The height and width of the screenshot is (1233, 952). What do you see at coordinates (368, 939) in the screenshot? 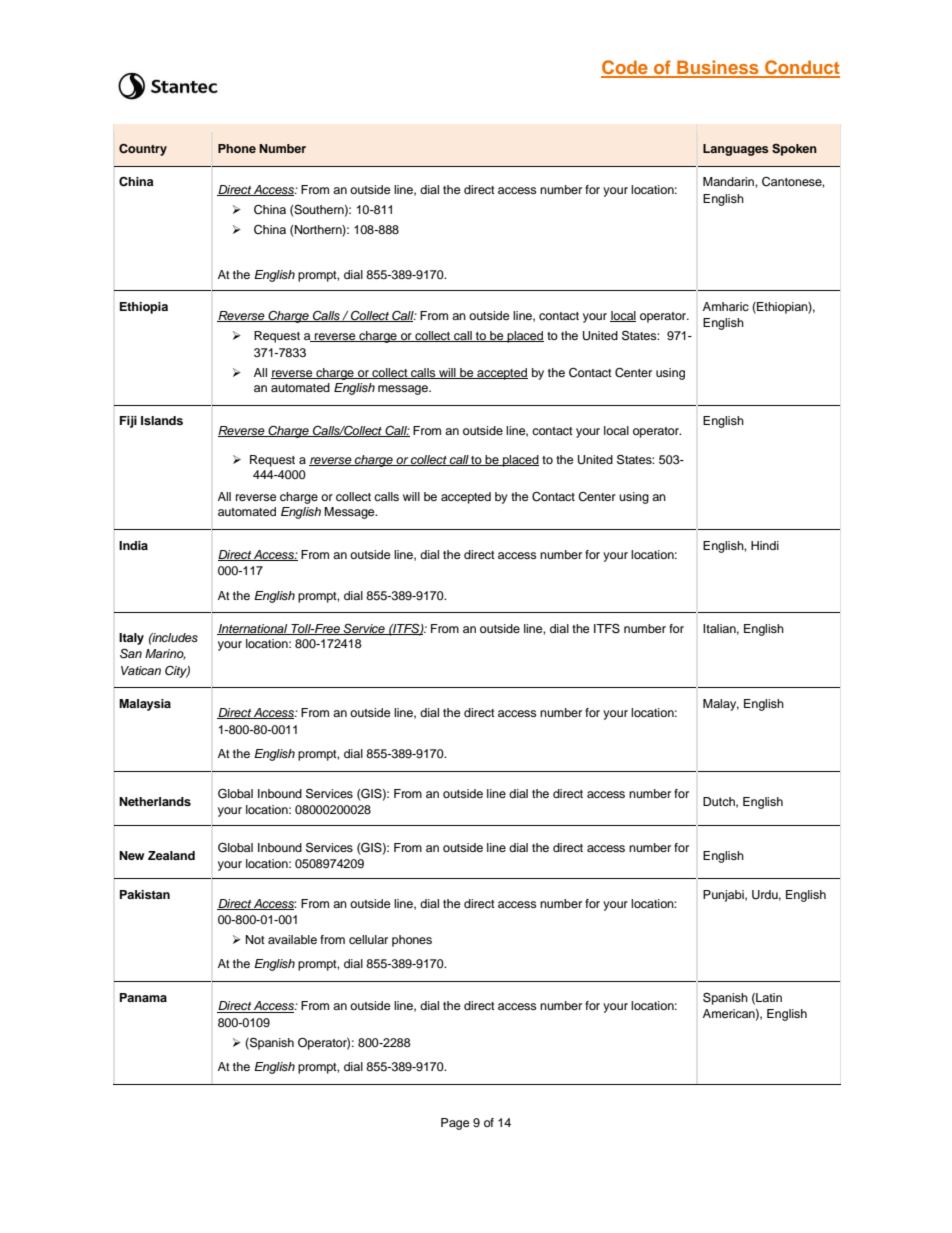
I see `cellular` at bounding box center [368, 939].
